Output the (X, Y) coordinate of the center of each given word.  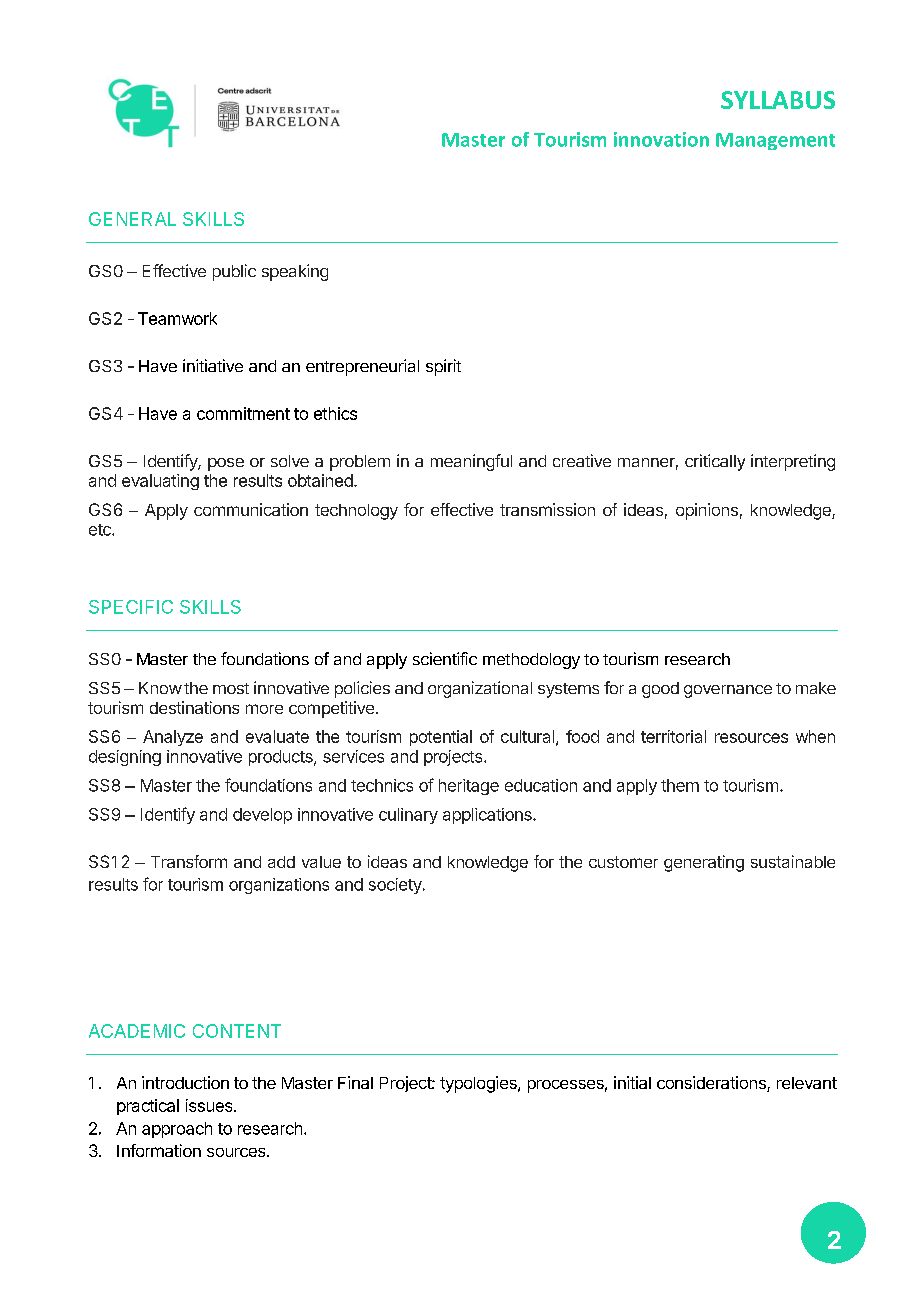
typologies (479, 1084)
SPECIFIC (131, 607)
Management (775, 141)
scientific (445, 658)
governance (728, 691)
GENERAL (132, 219)
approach (177, 1130)
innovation (661, 139)
